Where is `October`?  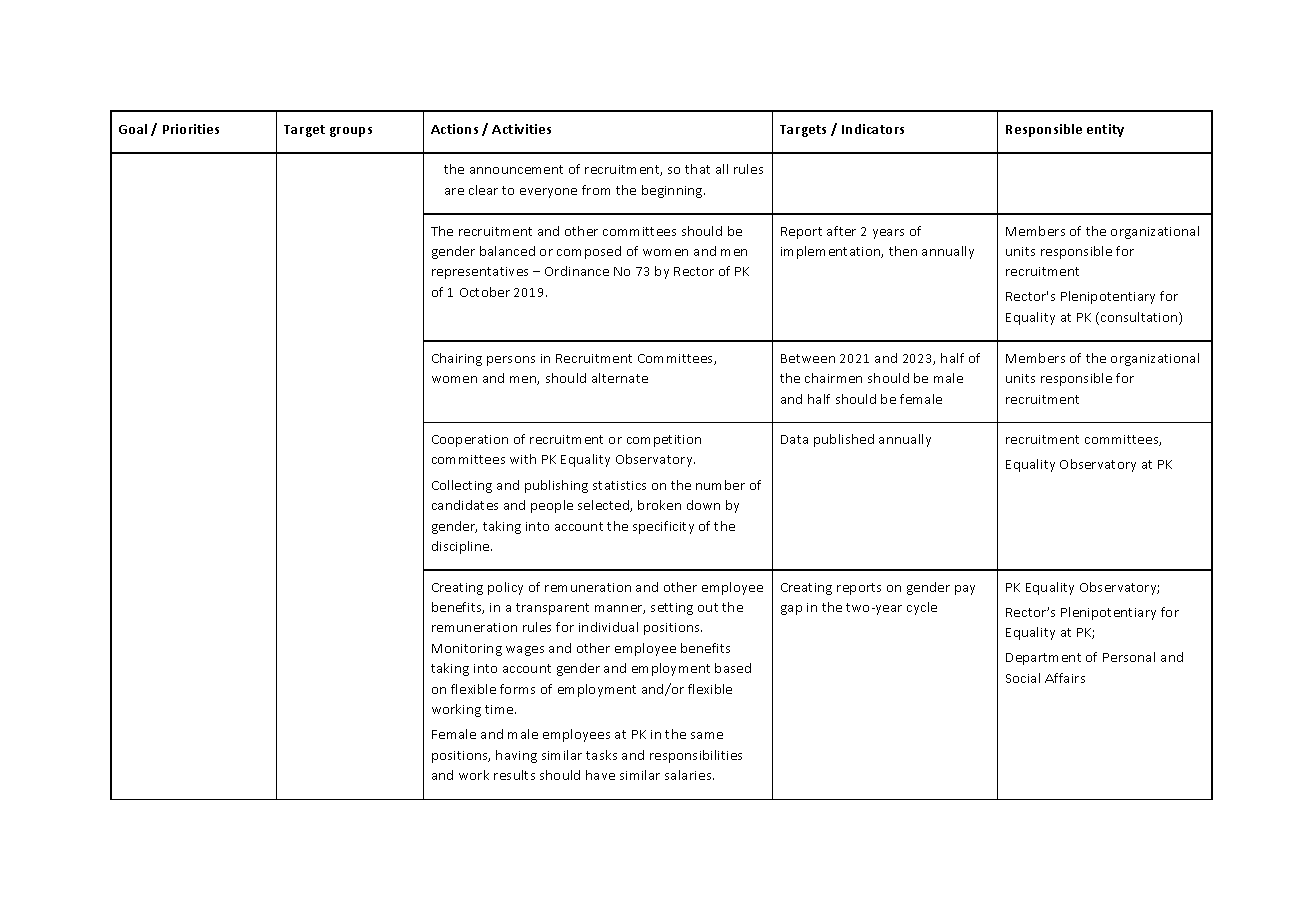 October is located at coordinates (485, 292).
